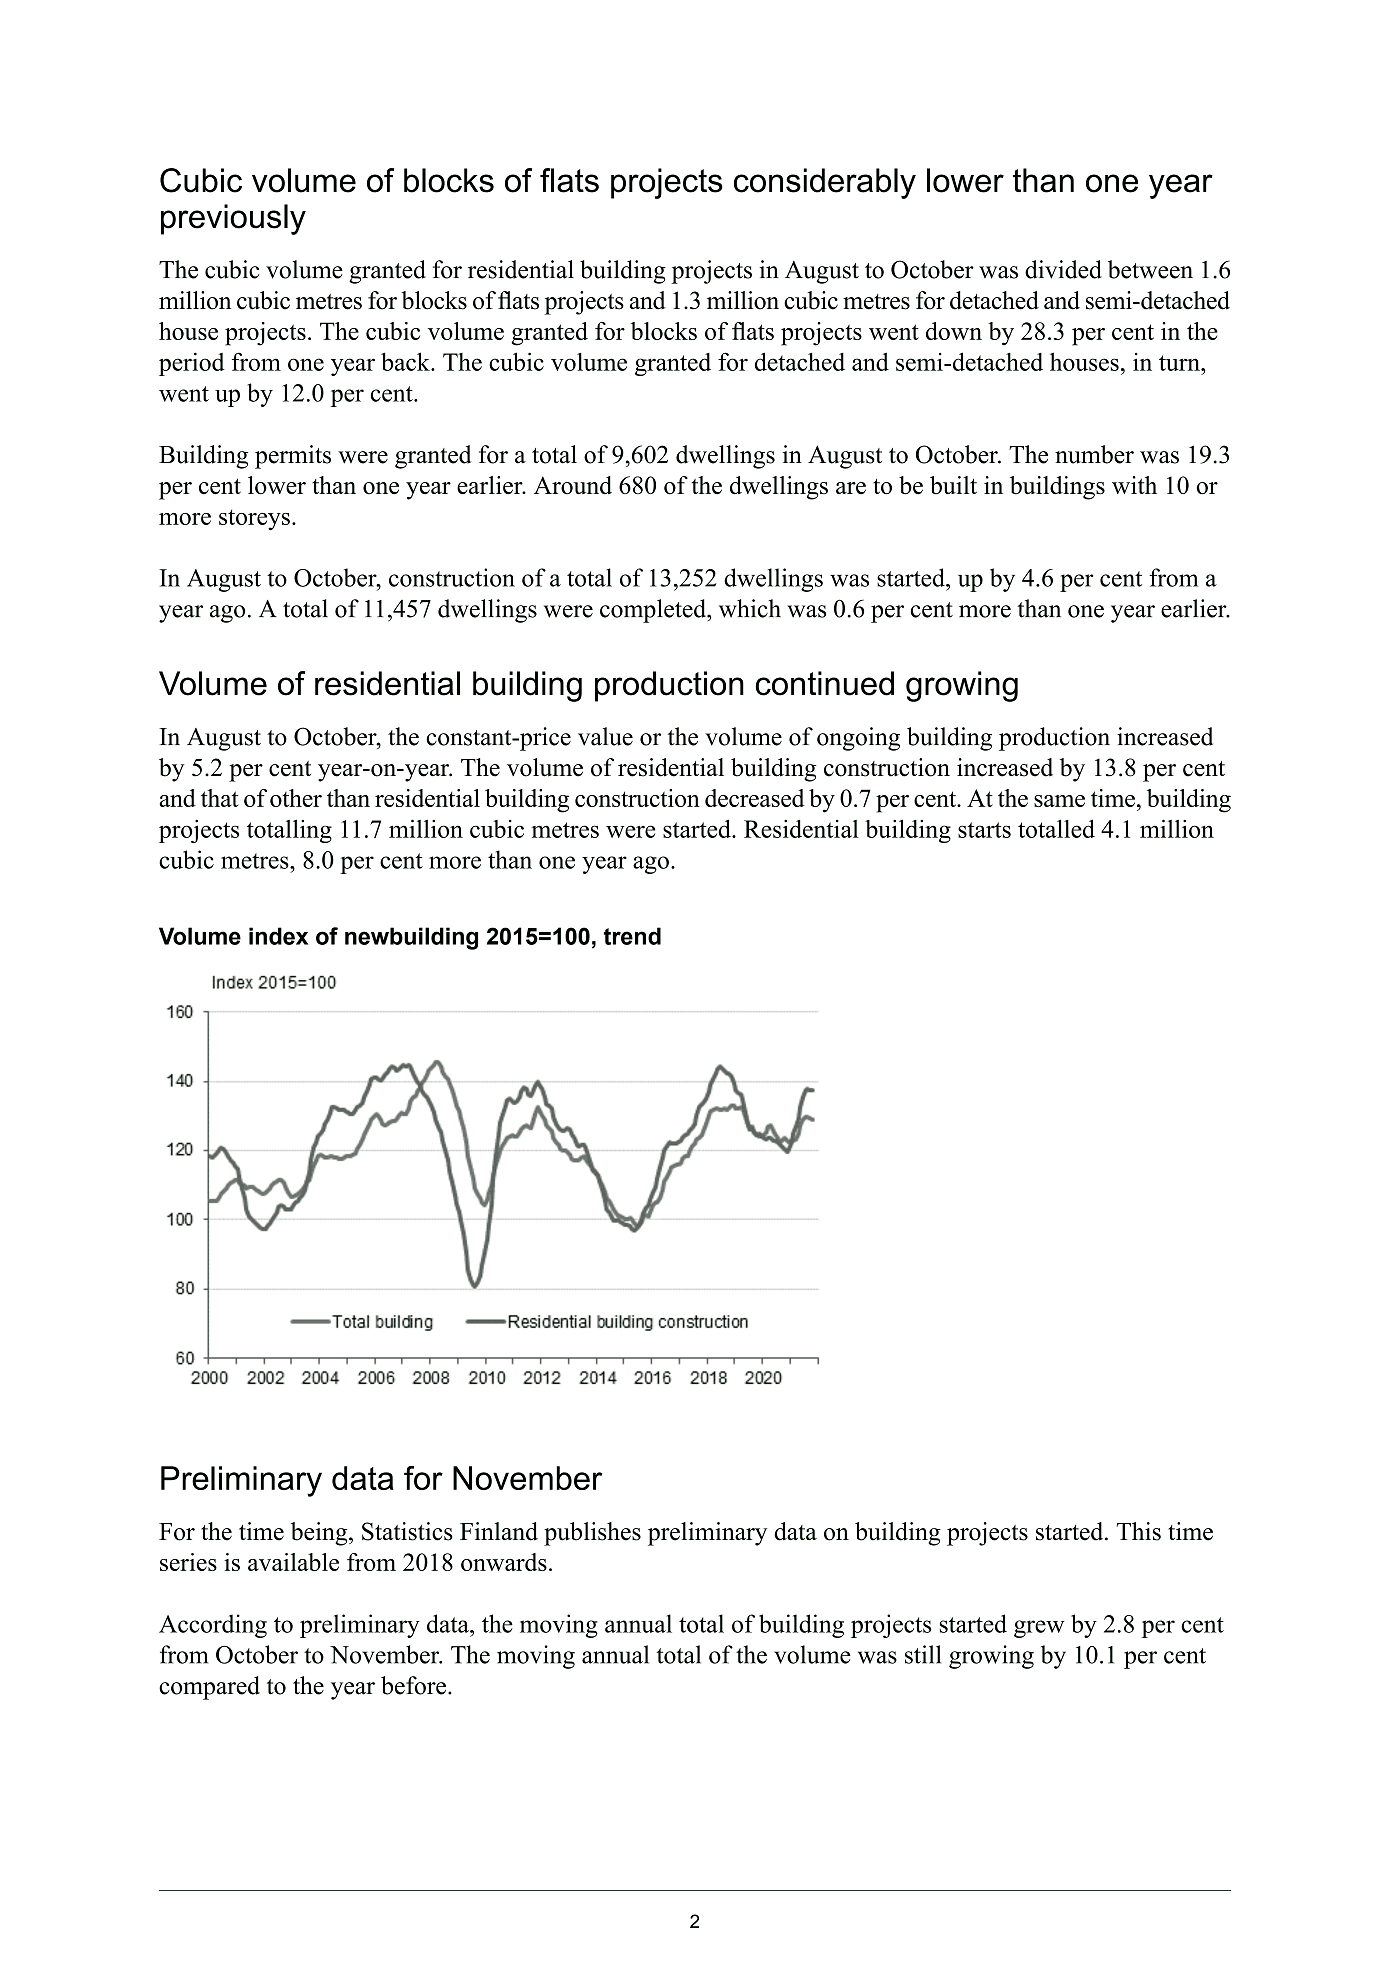 The width and height of the screenshot is (1390, 1966). I want to click on index, so click(278, 936).
